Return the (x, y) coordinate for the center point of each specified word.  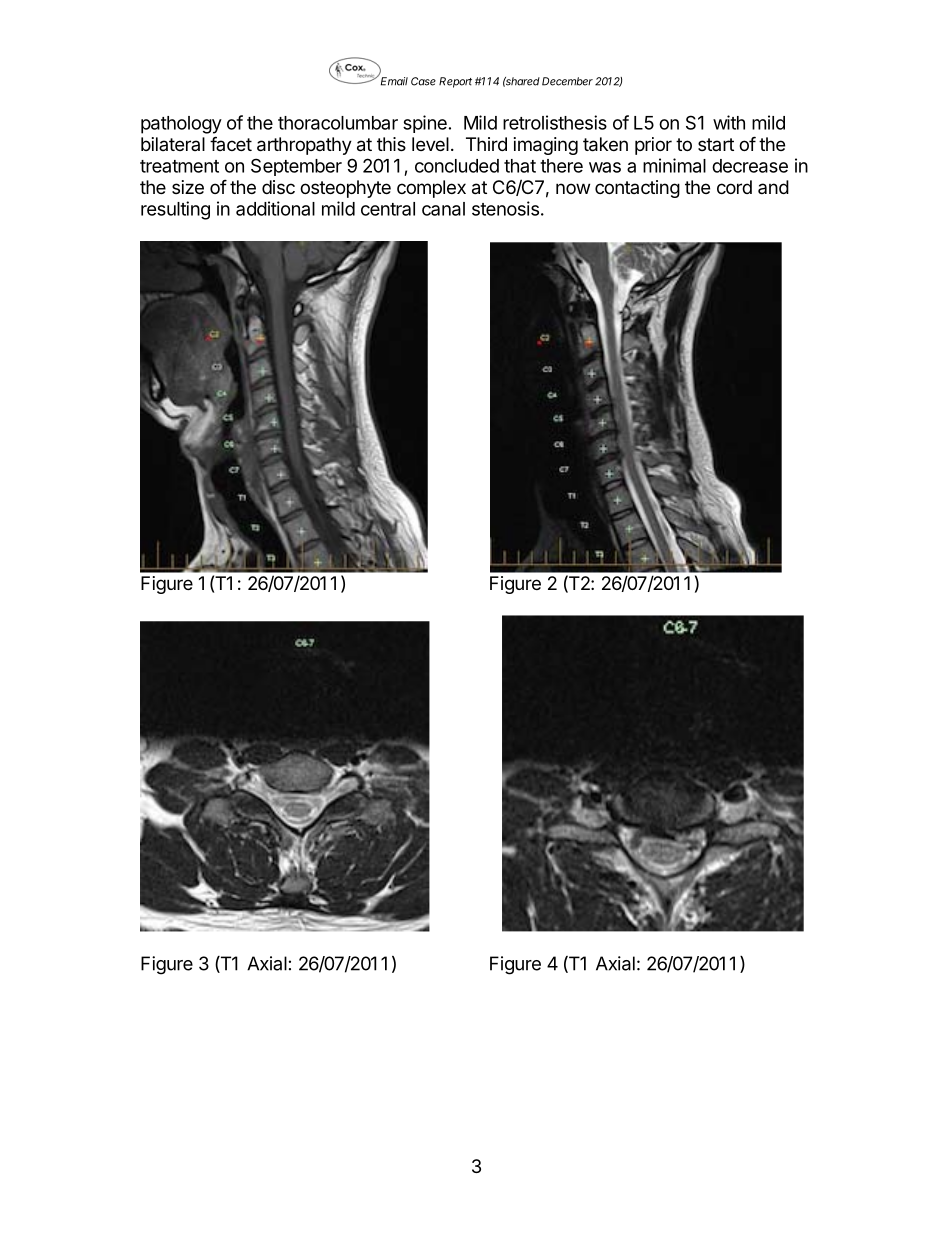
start (716, 144)
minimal (674, 165)
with (729, 122)
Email (394, 81)
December (567, 81)
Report (455, 82)
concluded (457, 166)
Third (486, 144)
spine (425, 124)
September (296, 167)
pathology (181, 125)
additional (275, 208)
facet (231, 143)
